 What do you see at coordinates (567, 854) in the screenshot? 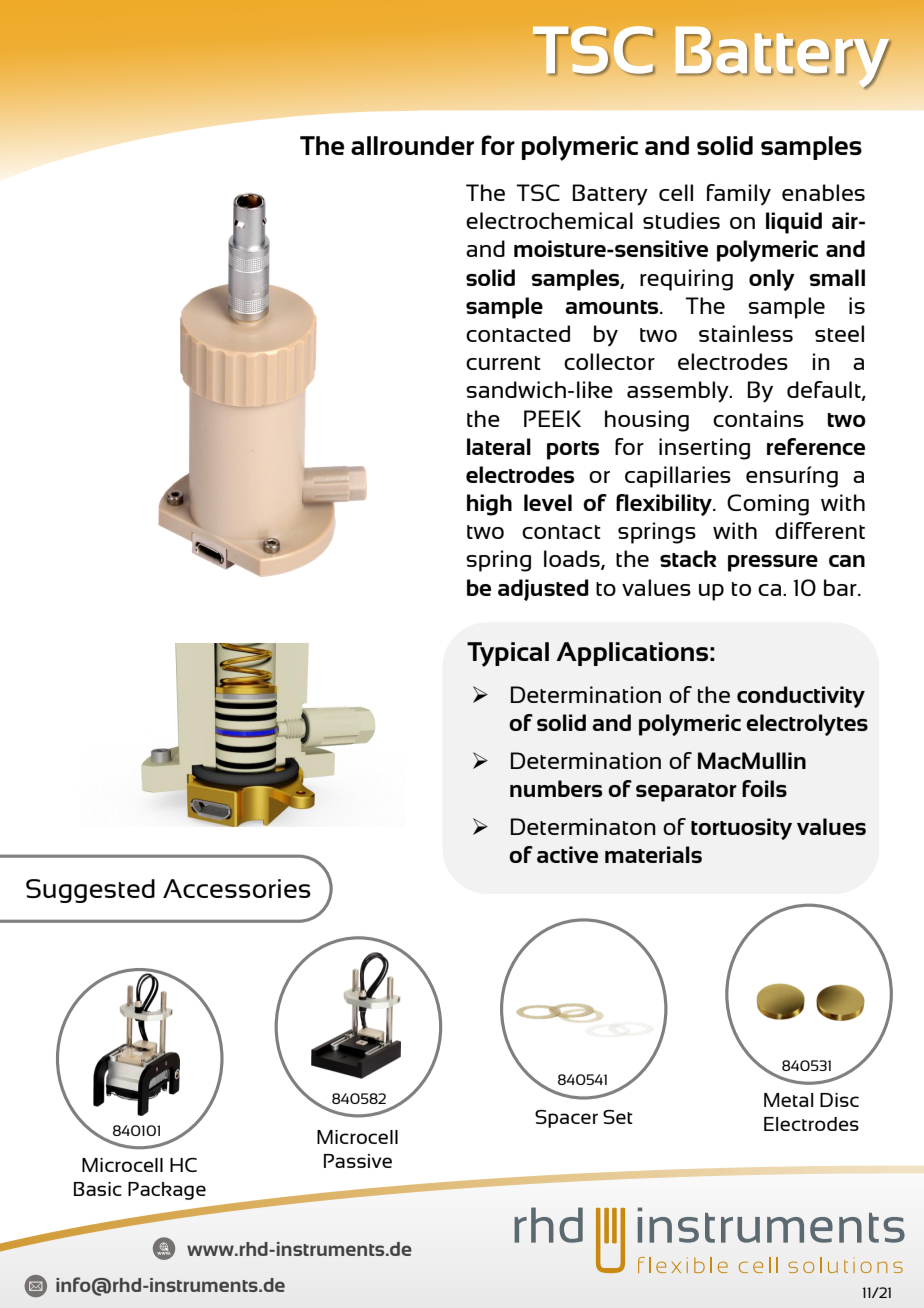
I see `active` at bounding box center [567, 854].
